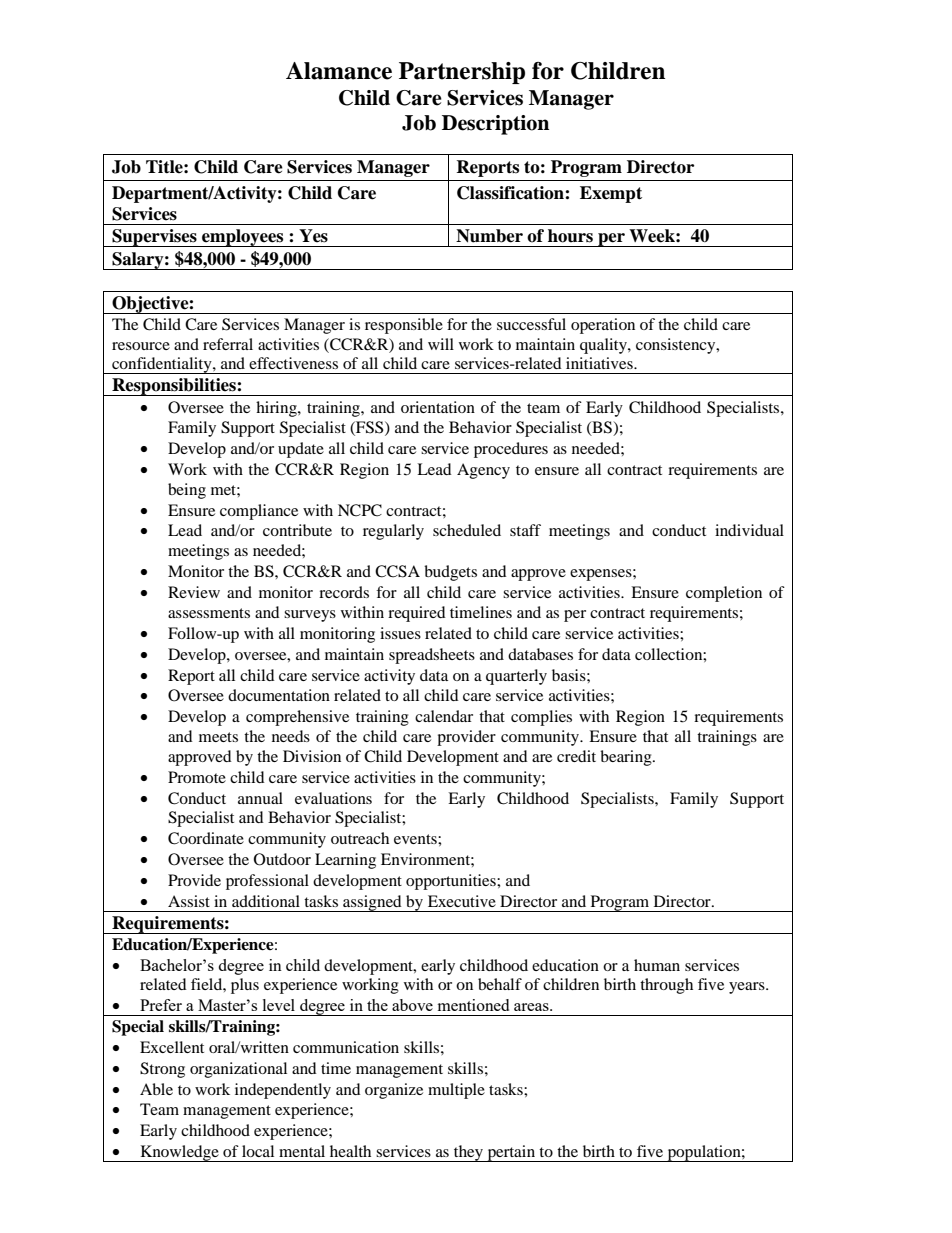  Describe the element at coordinates (462, 73) in the page. I see `Partnership` at that location.
